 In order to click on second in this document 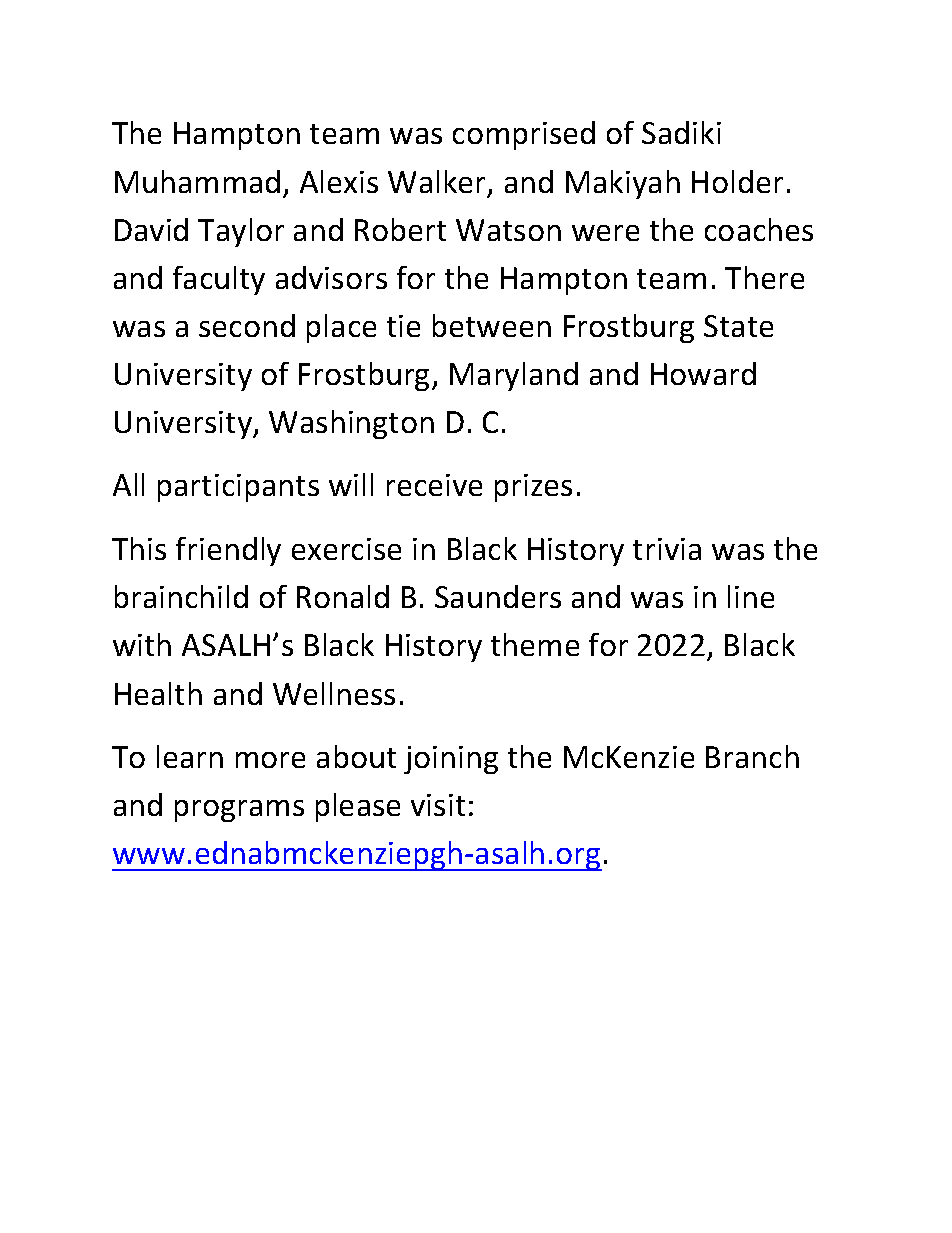, I will do `click(247, 325)`.
